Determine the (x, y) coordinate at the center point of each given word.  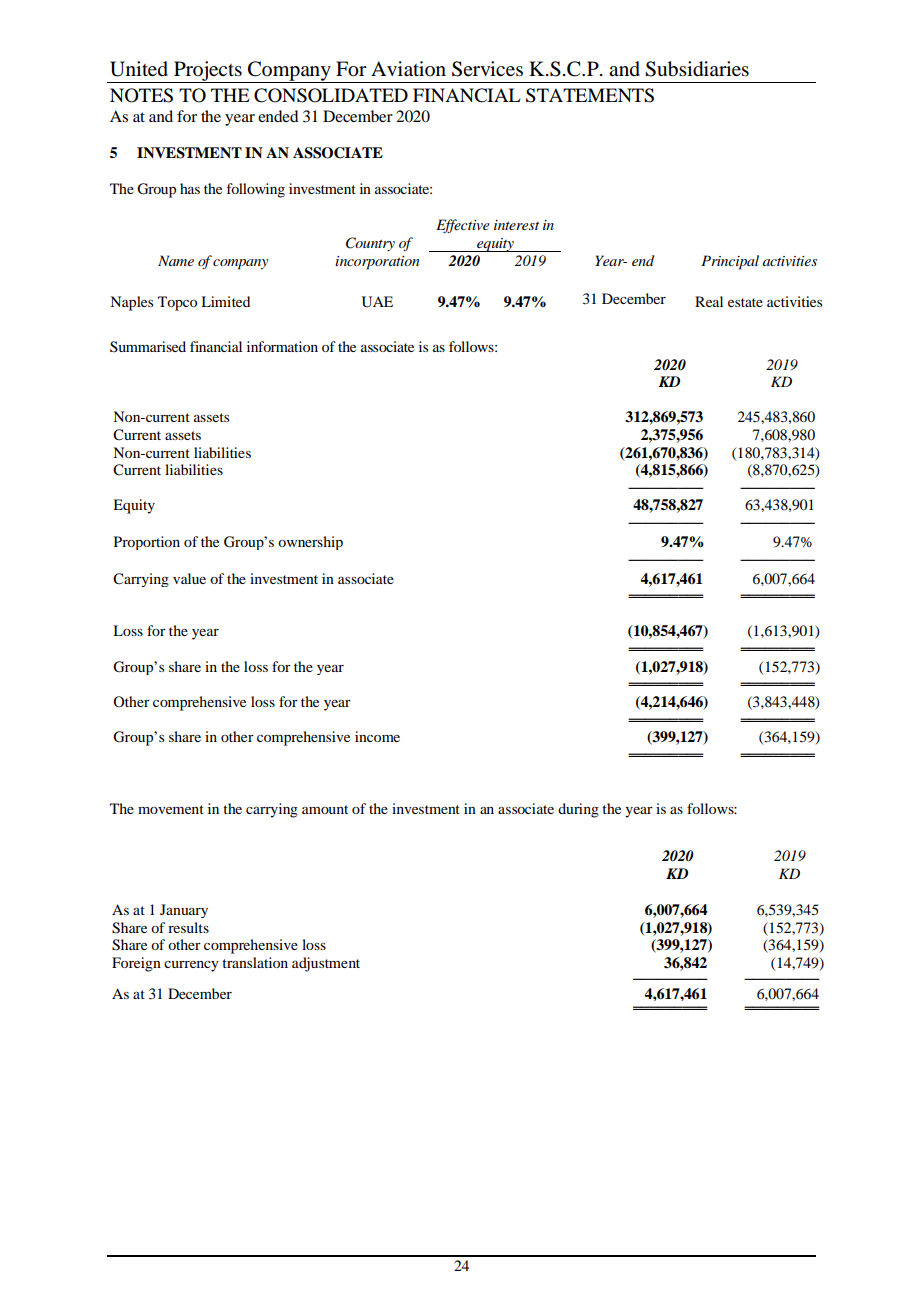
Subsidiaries (697, 69)
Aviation (408, 69)
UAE (377, 302)
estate (745, 302)
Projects (208, 72)
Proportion (147, 543)
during (578, 810)
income (377, 736)
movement (171, 809)
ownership (310, 543)
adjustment (326, 964)
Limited (225, 301)
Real (709, 301)
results (188, 927)
